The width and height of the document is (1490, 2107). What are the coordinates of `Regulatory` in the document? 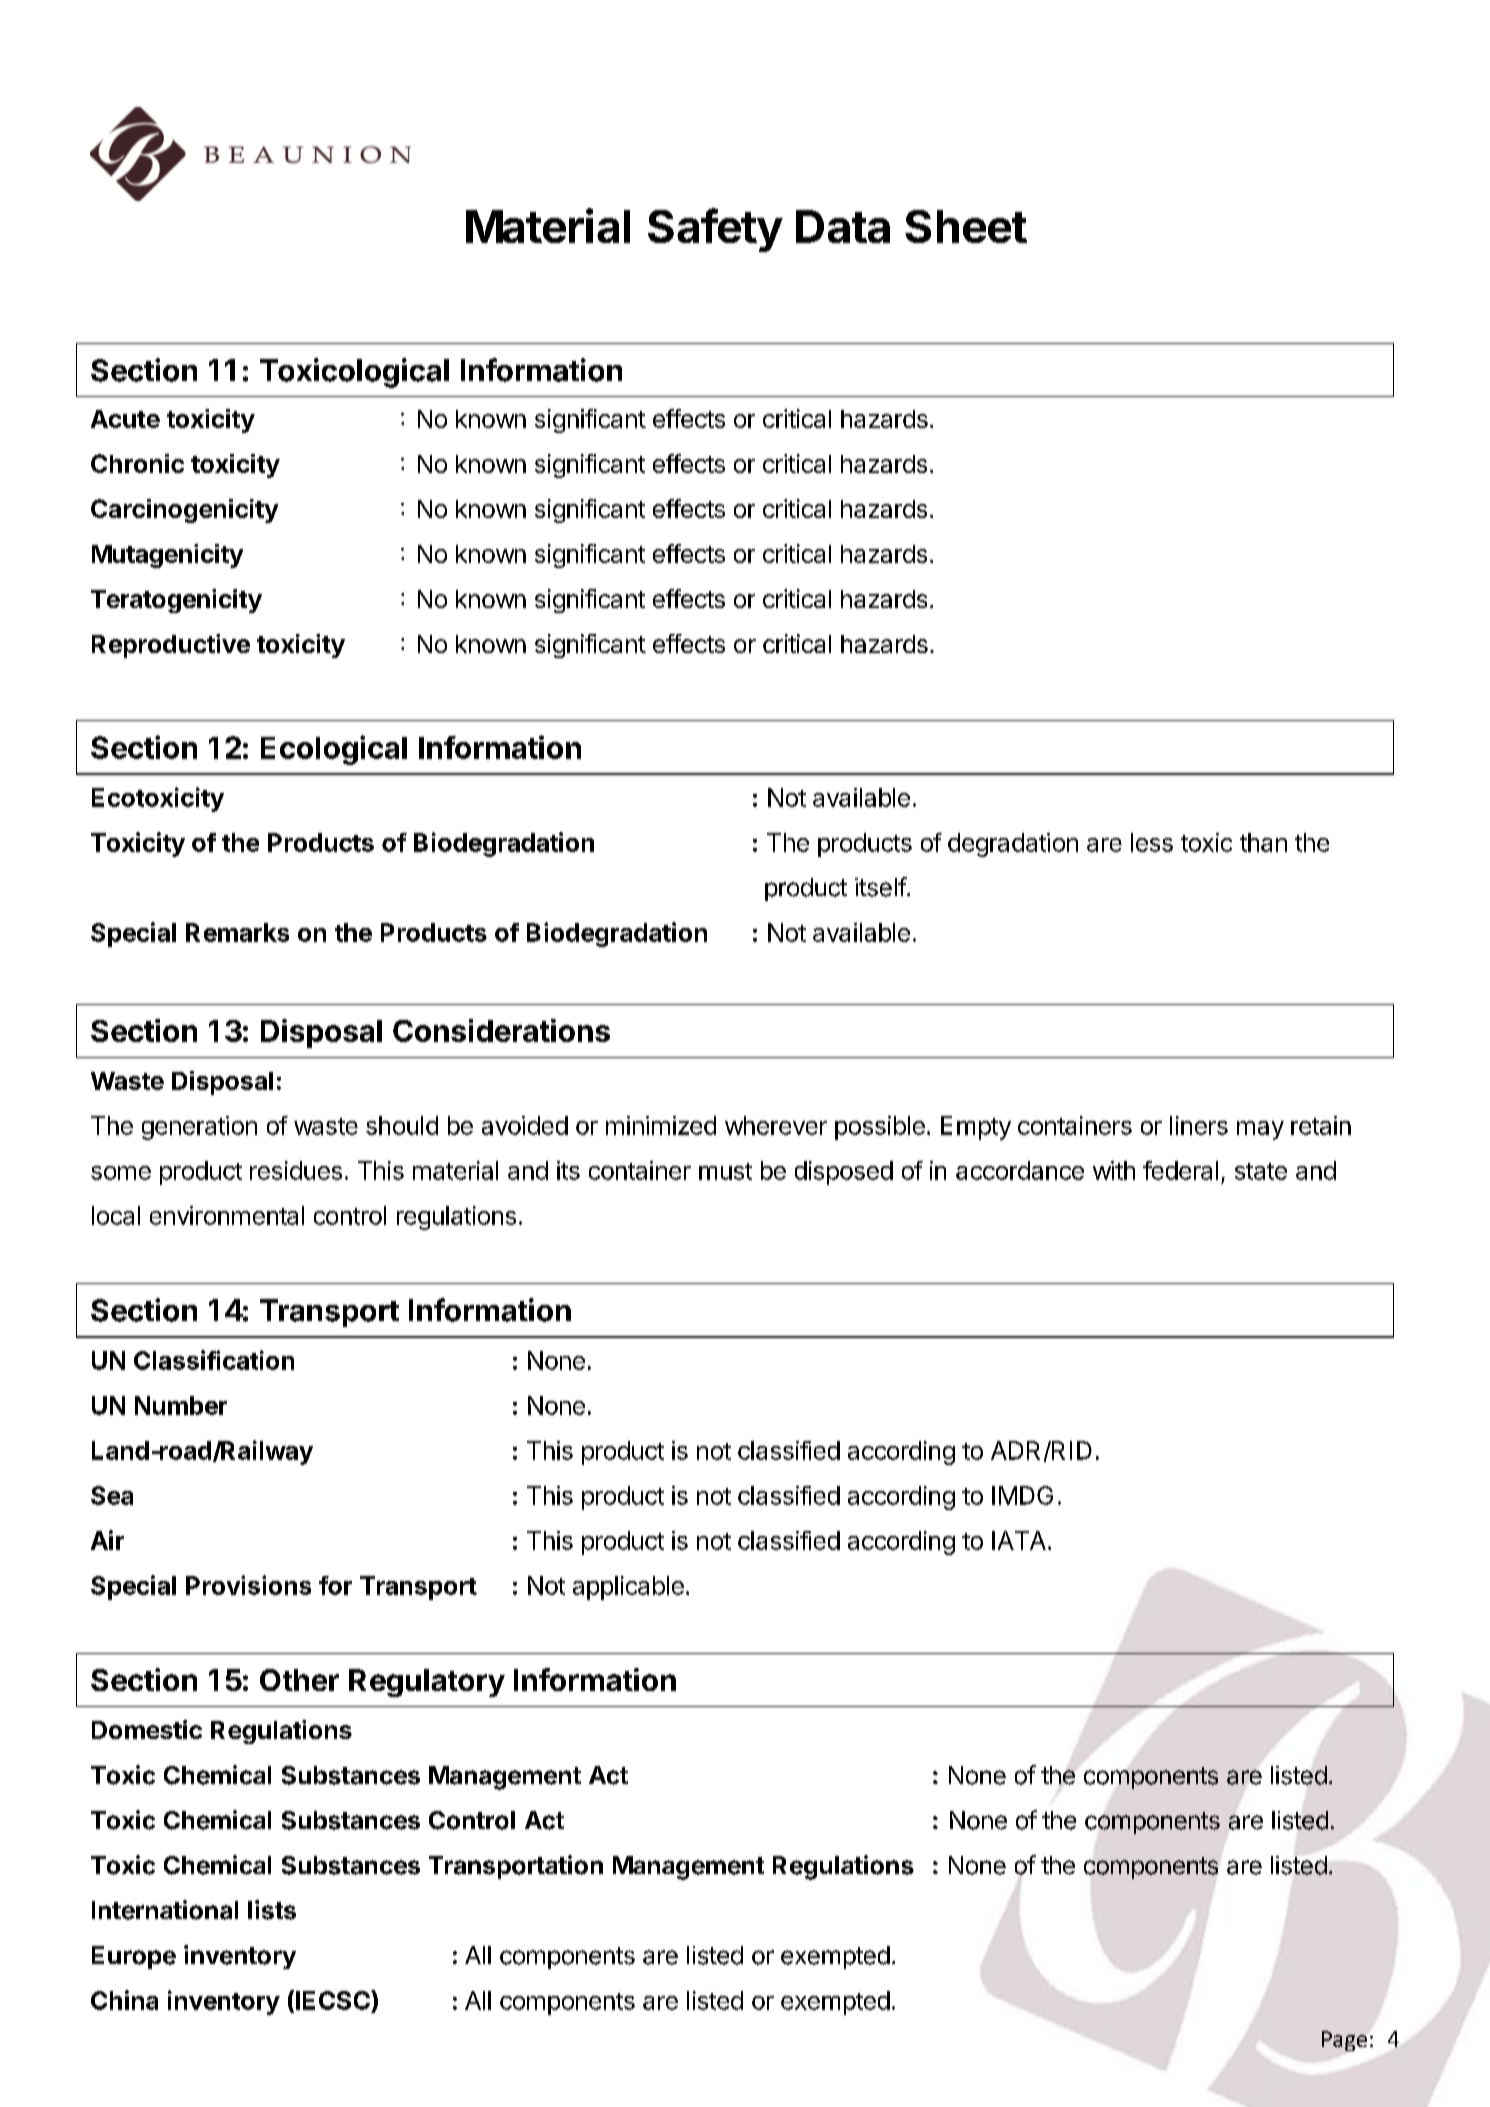 It's located at (427, 1683).
